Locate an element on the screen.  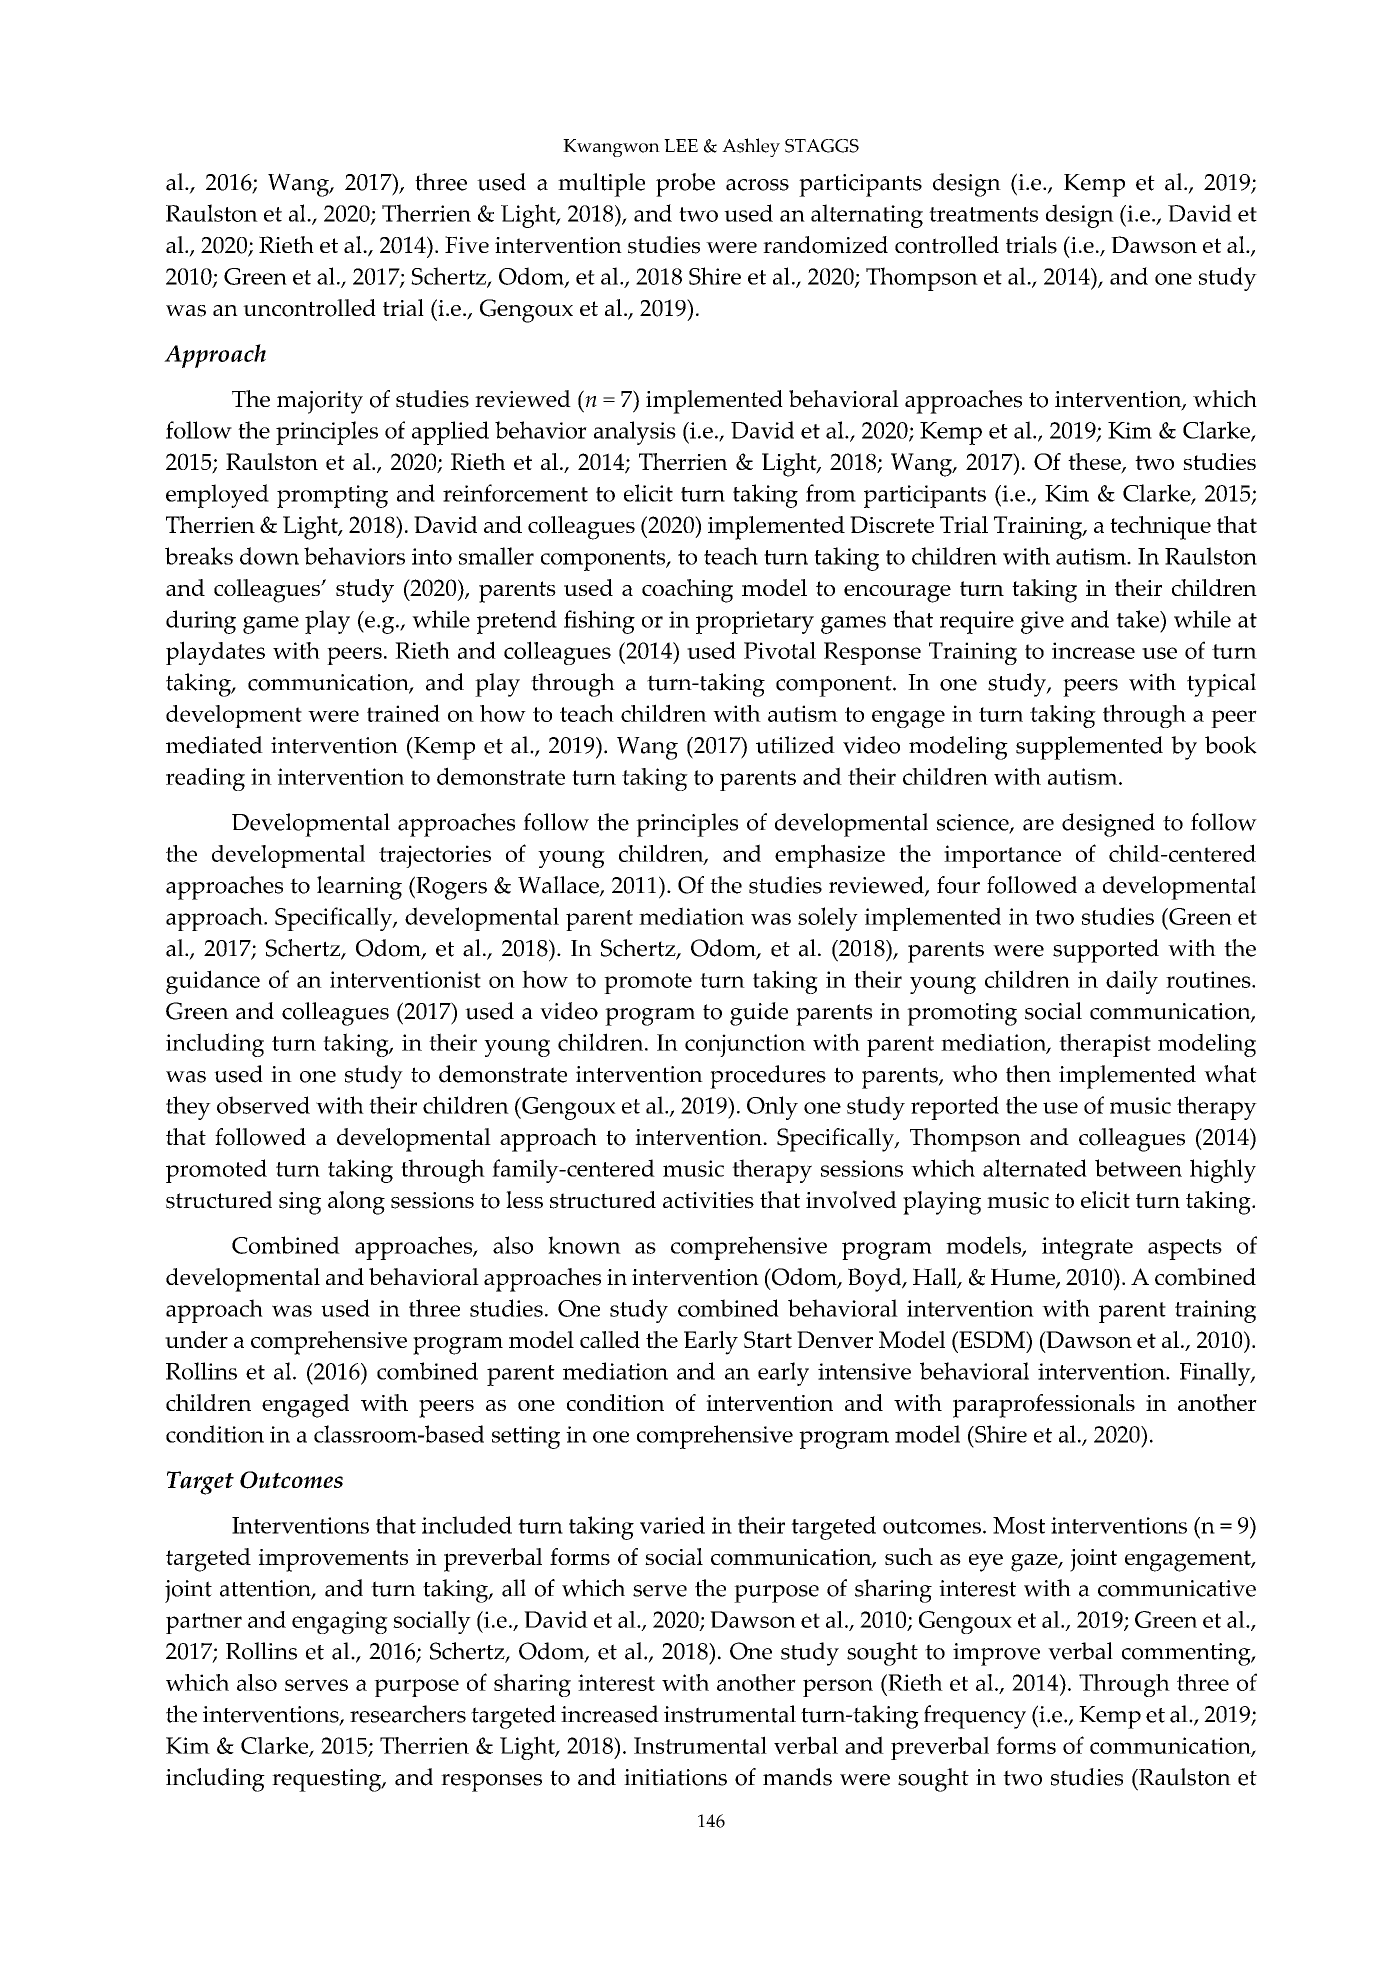
Hume is located at coordinates (1024, 1278).
